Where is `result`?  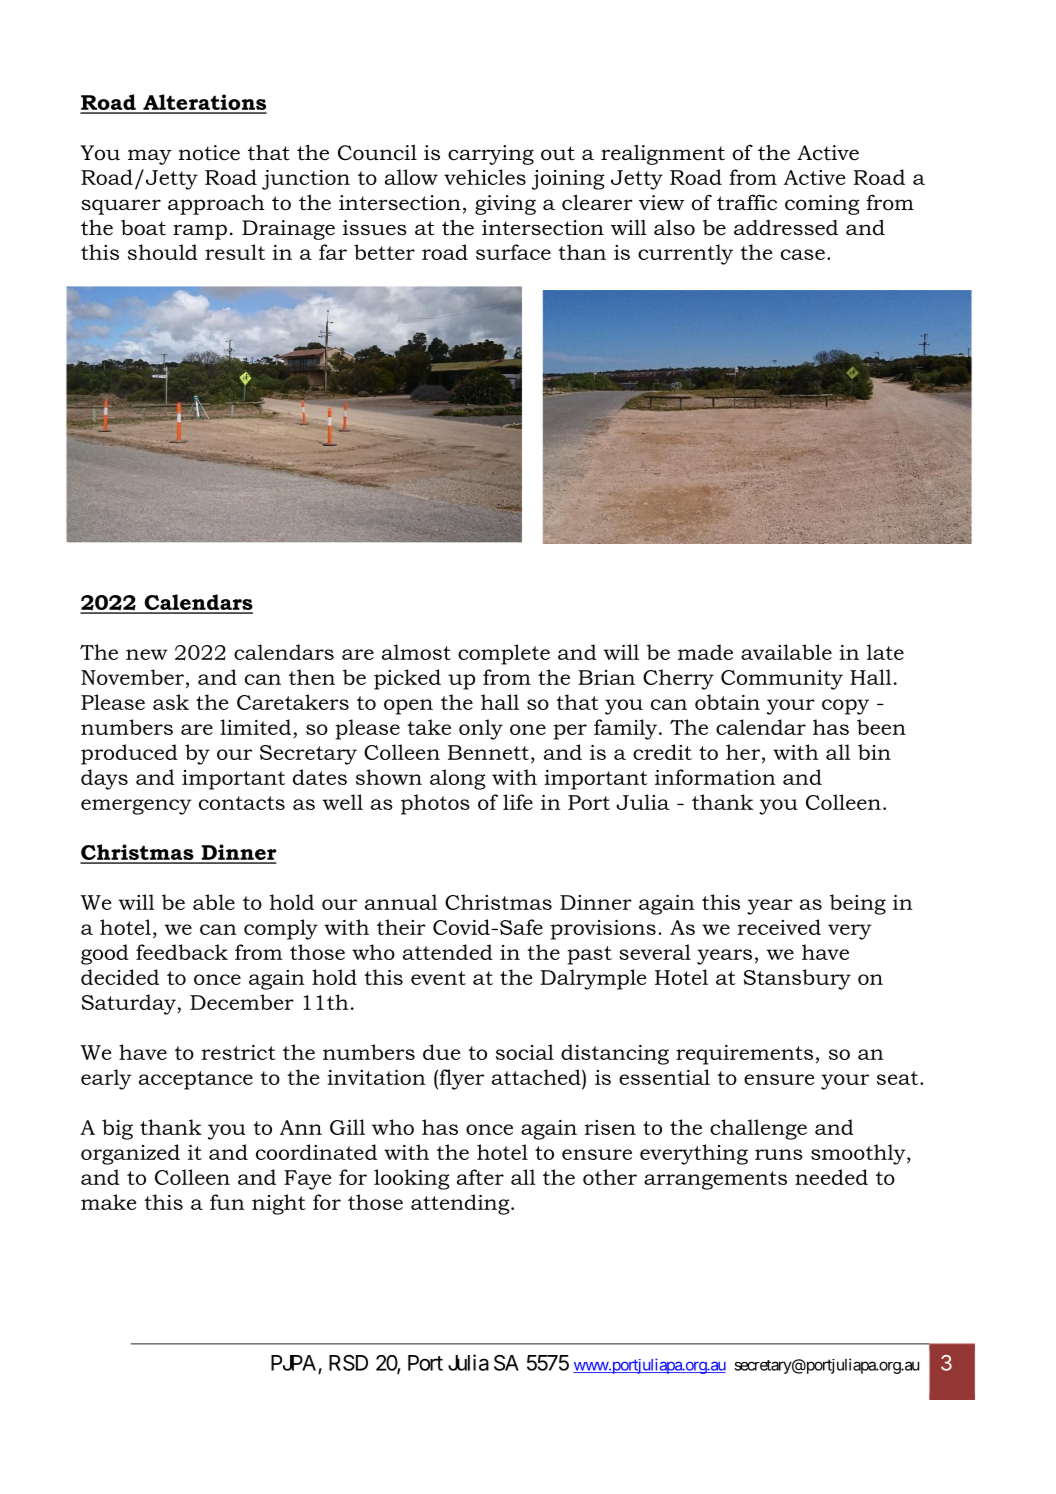 result is located at coordinates (235, 252).
